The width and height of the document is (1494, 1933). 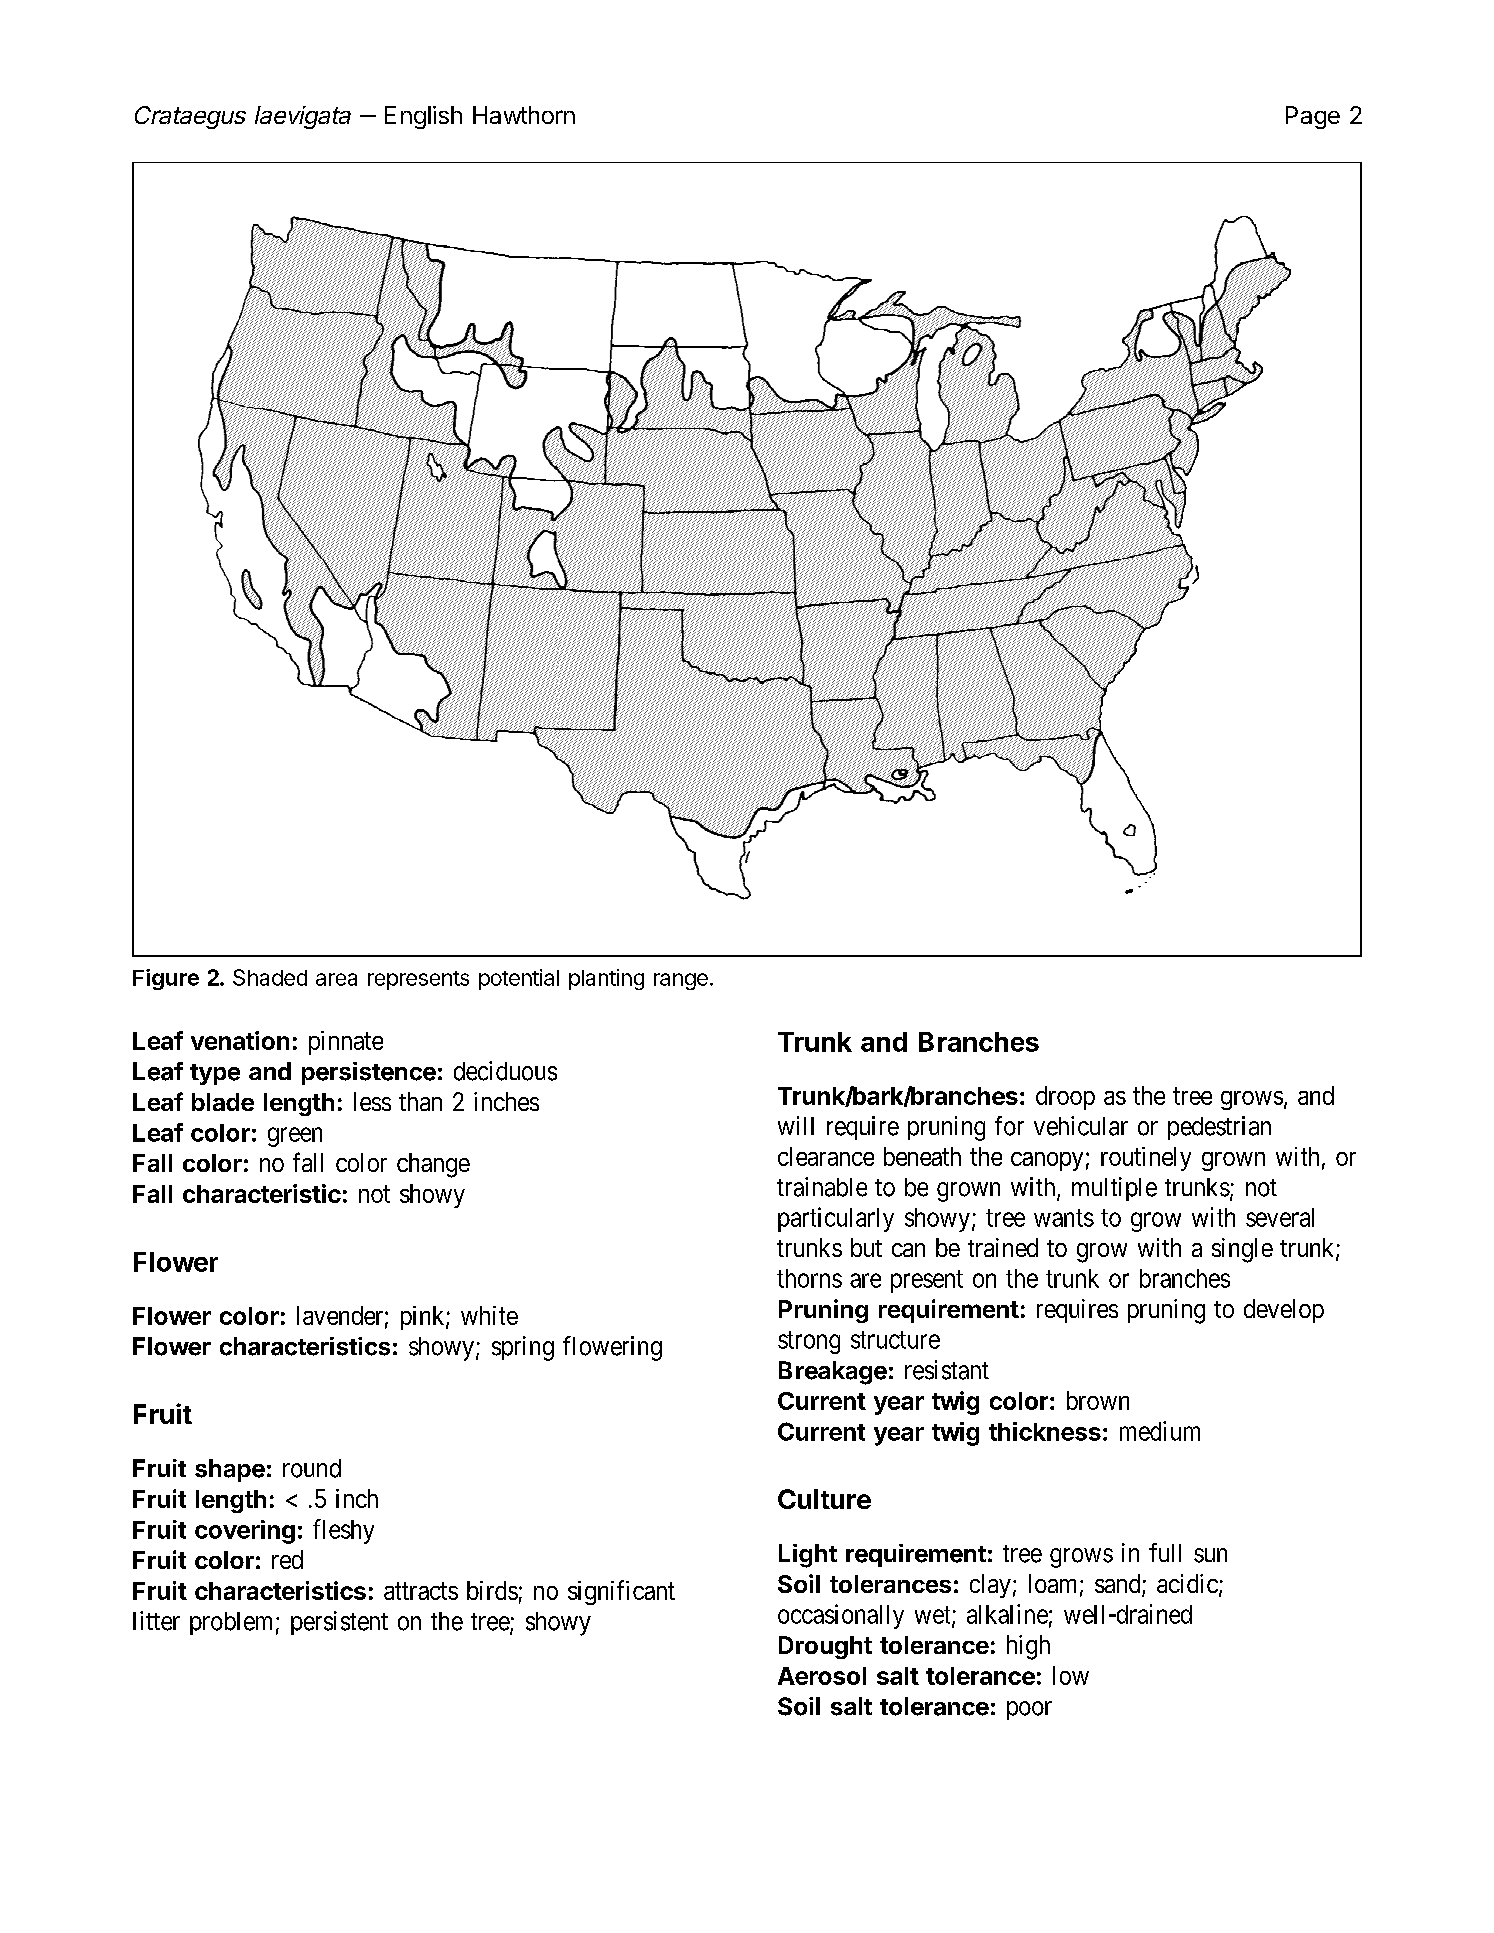 What do you see at coordinates (424, 1318) in the document?
I see `pink` at bounding box center [424, 1318].
